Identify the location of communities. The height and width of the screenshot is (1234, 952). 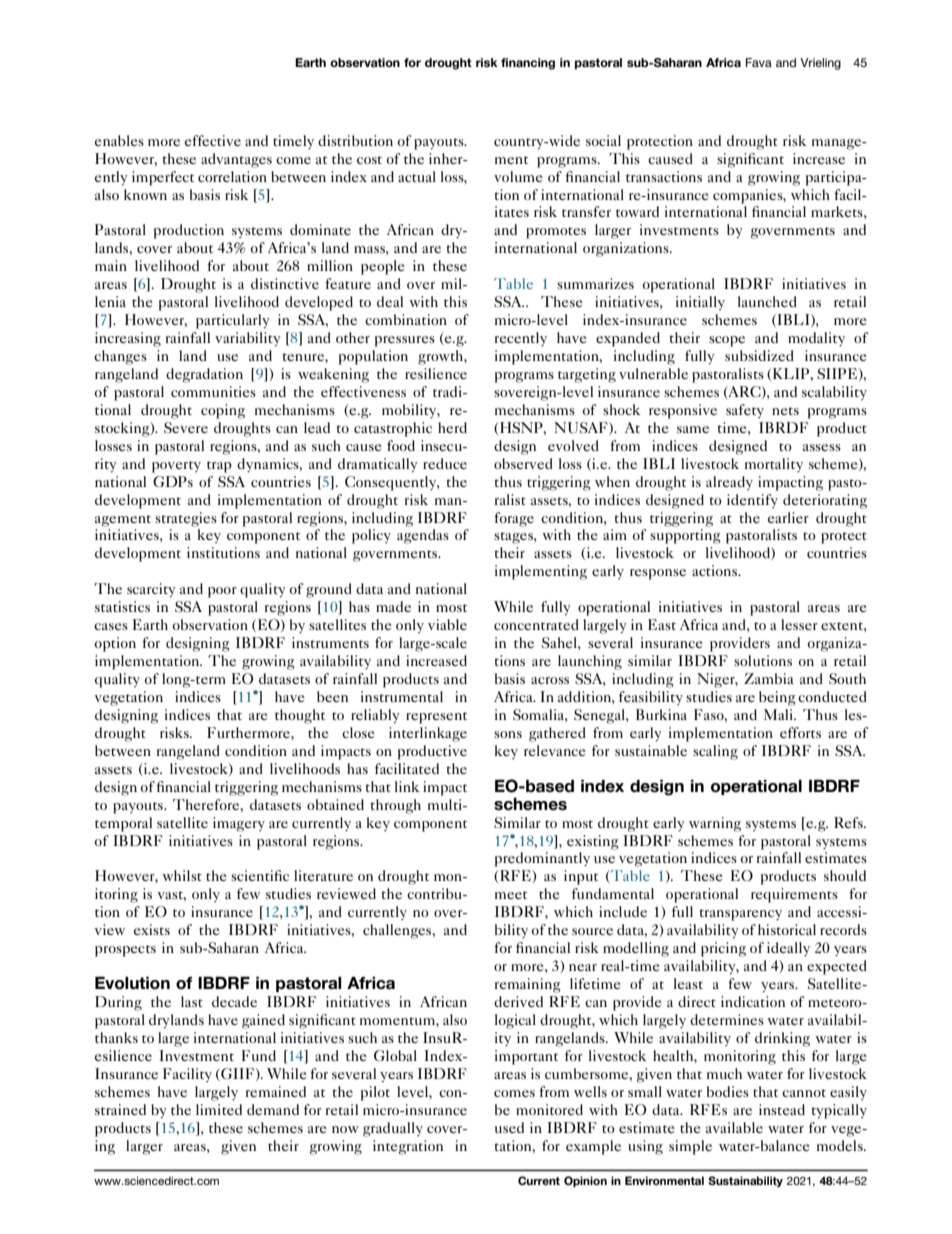
(213, 391).
